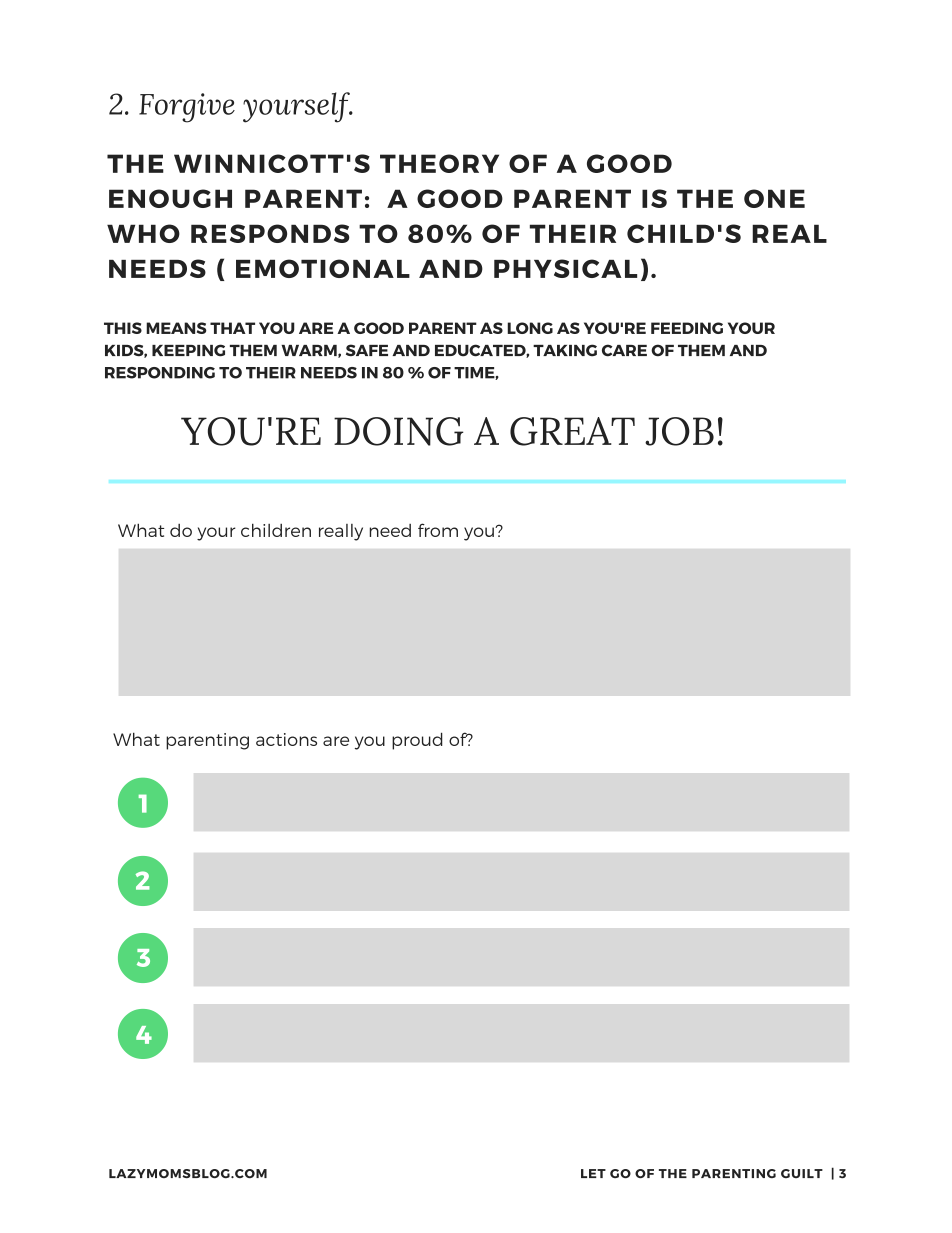 Image resolution: width=952 pixels, height=1233 pixels. I want to click on THEORY, so click(439, 163).
